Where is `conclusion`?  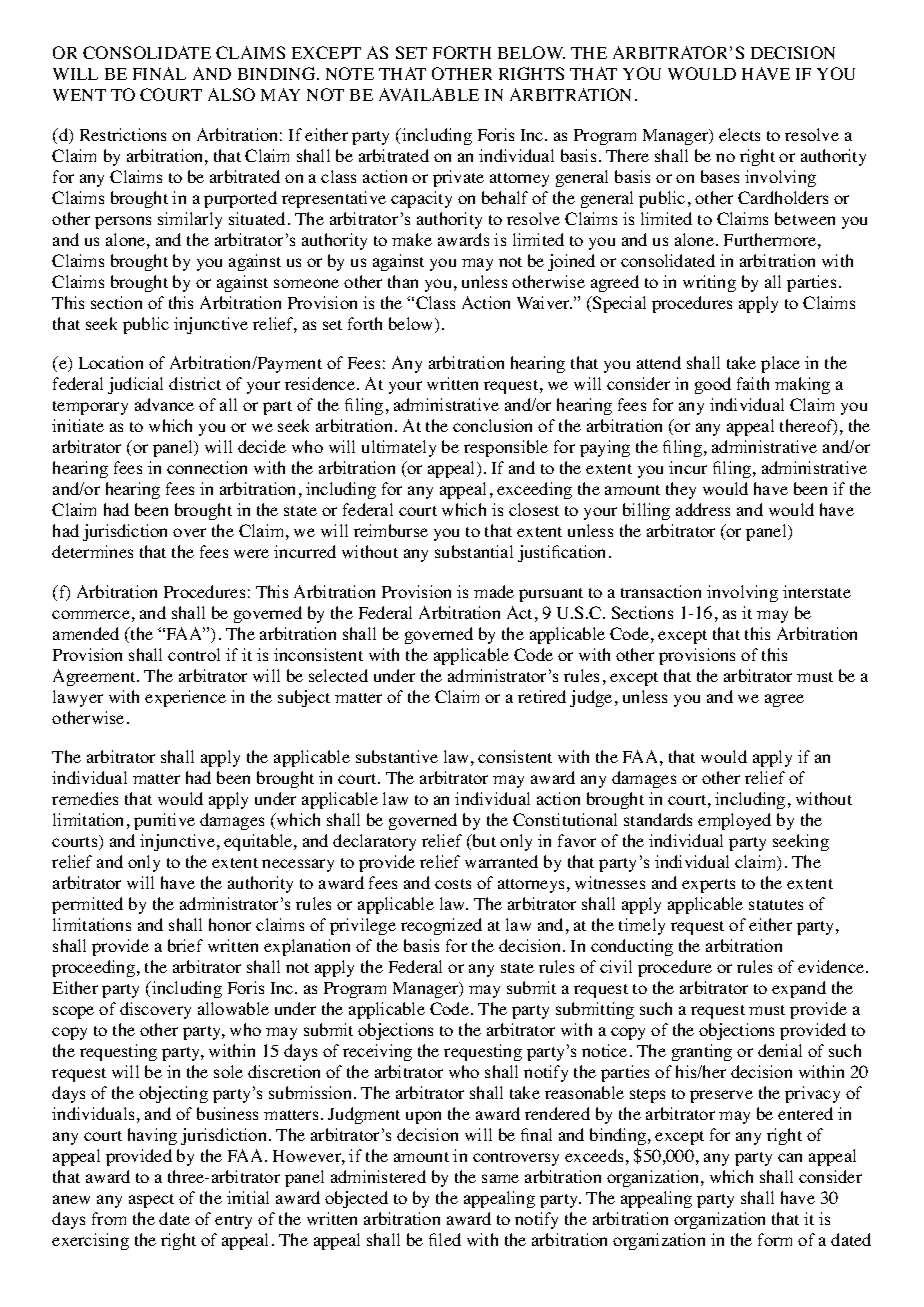 conclusion is located at coordinates (492, 425).
